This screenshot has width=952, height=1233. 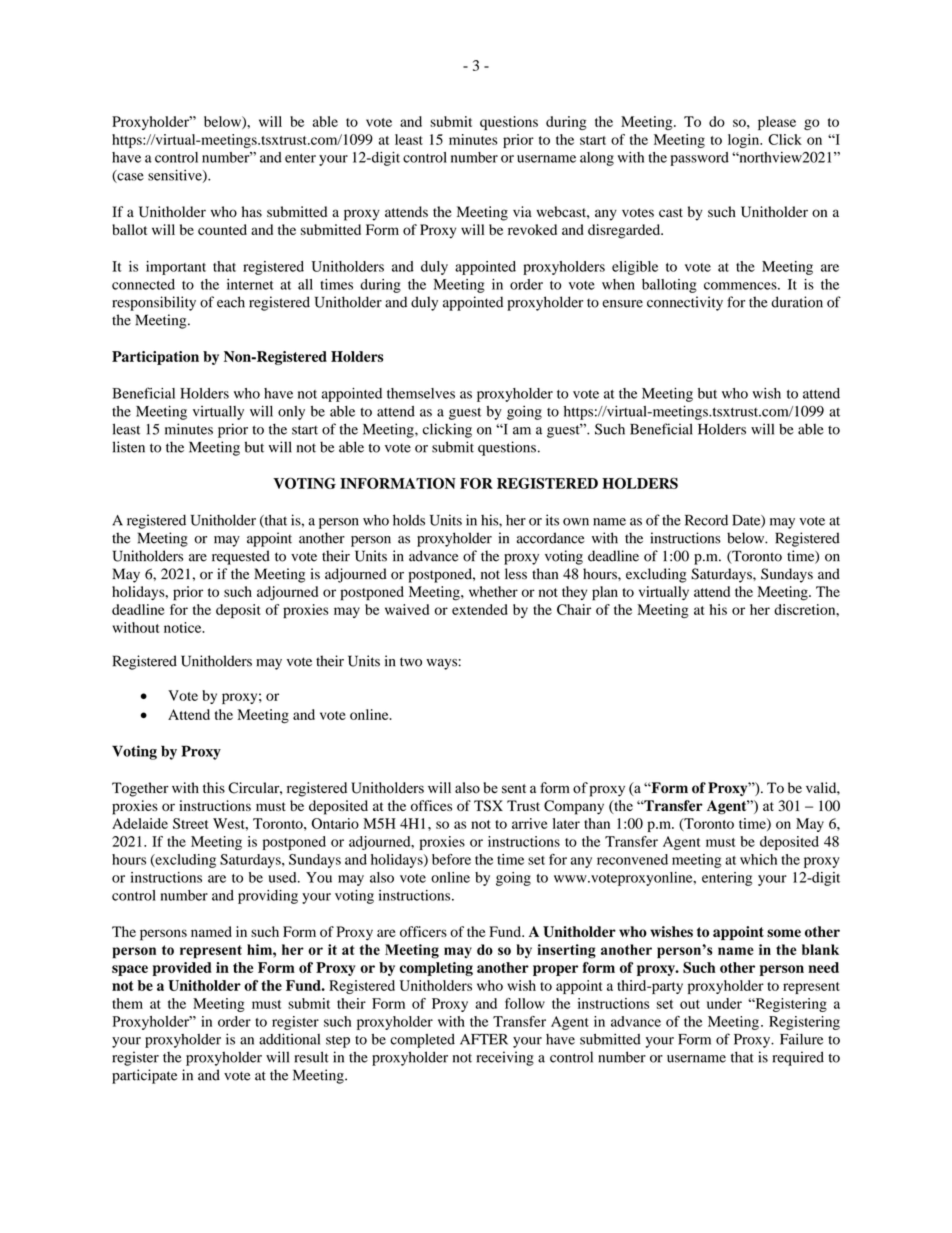 What do you see at coordinates (252, 211) in the screenshot?
I see `has` at bounding box center [252, 211].
